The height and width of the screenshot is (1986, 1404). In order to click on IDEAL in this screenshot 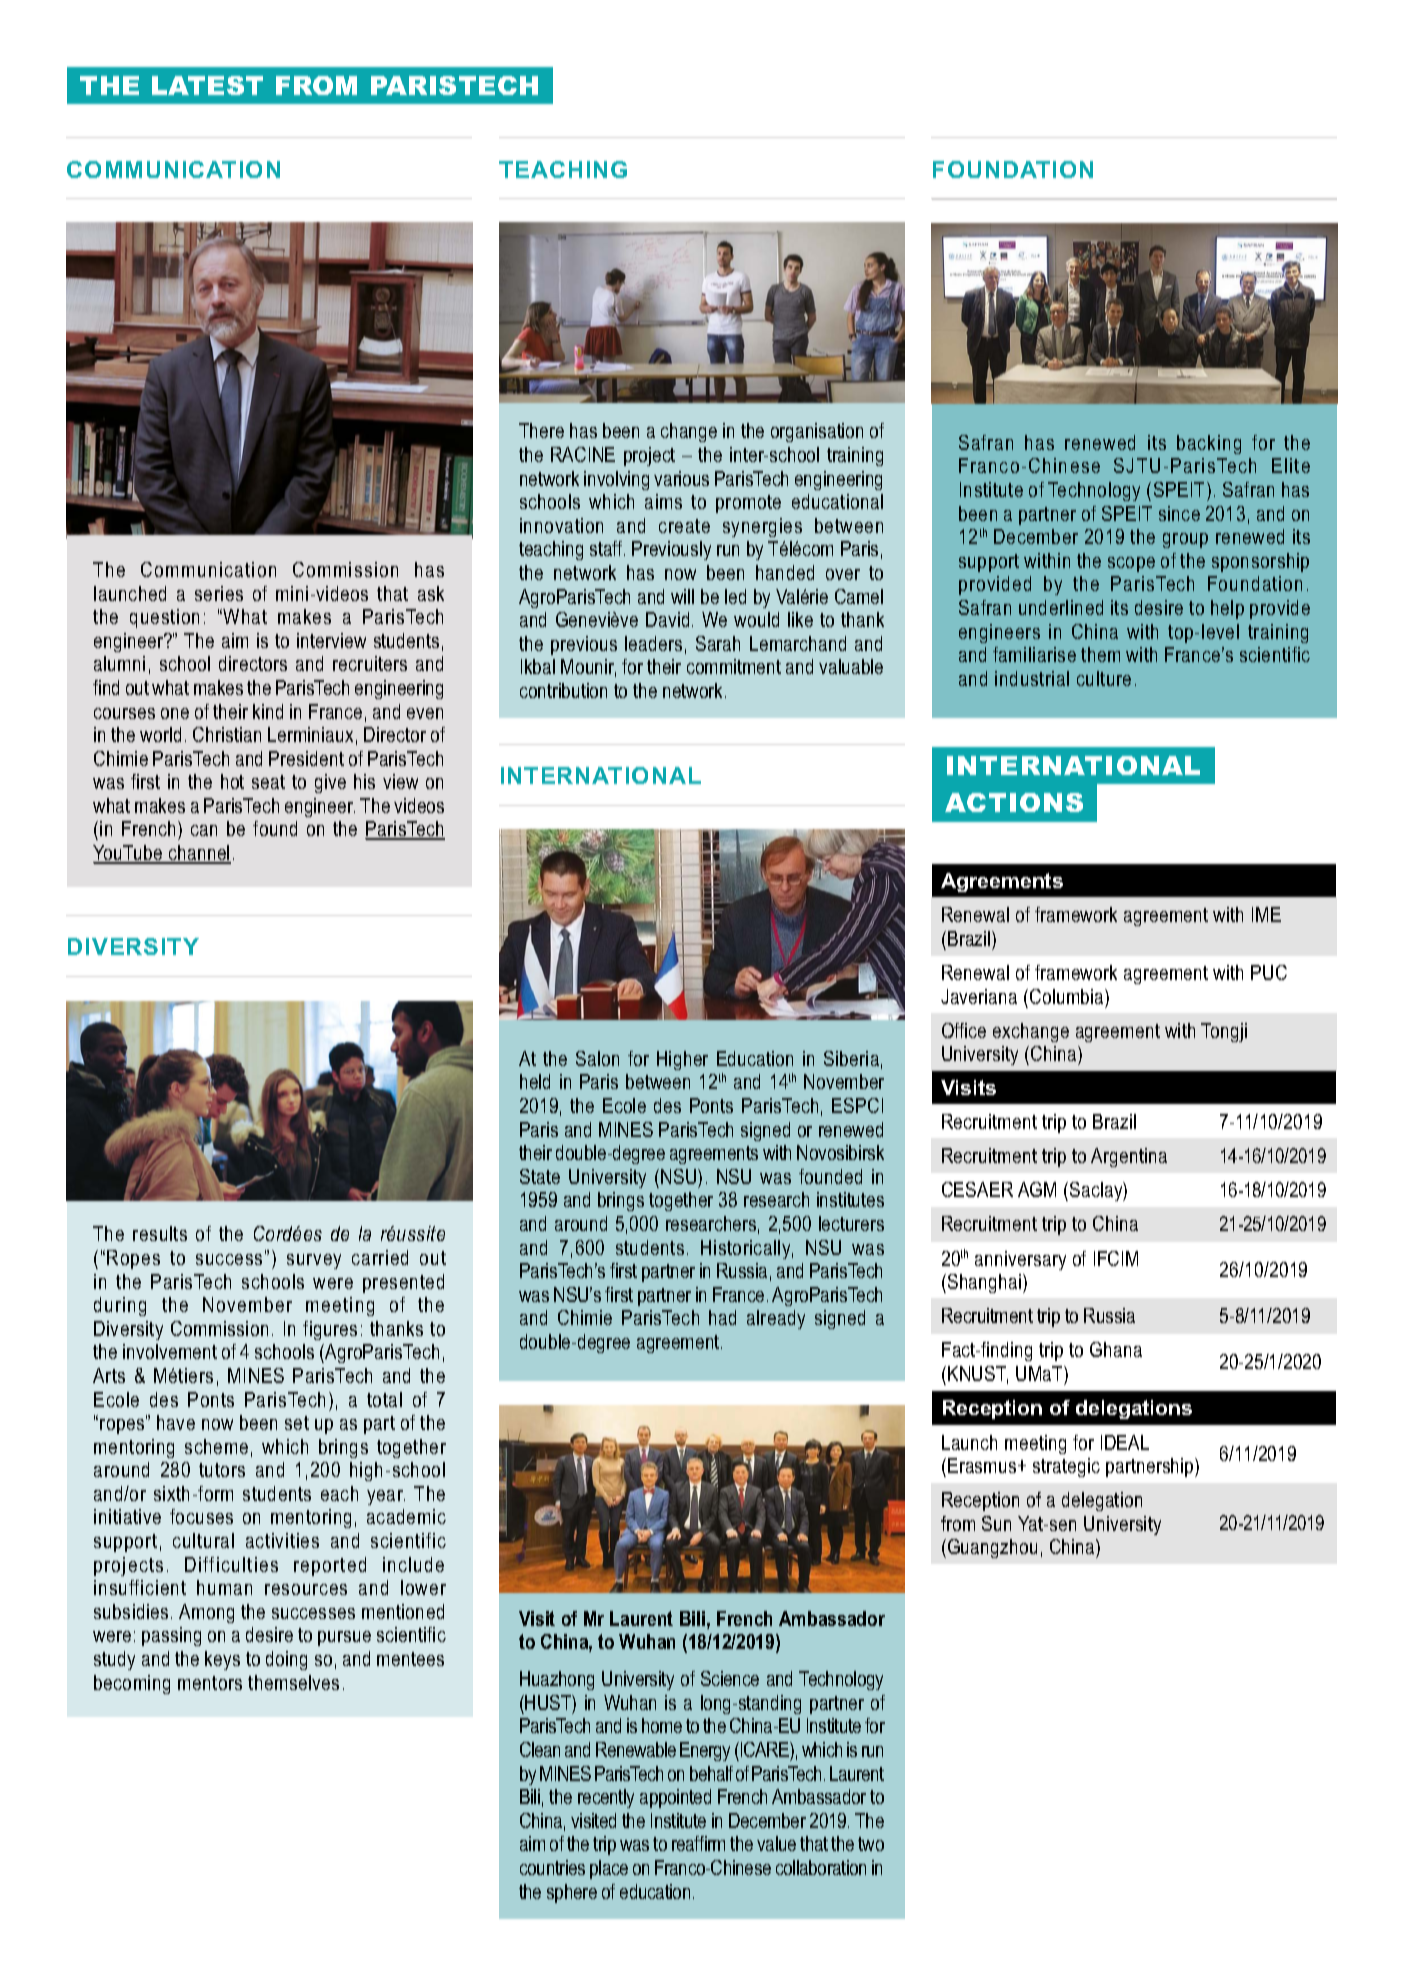, I will do `click(1125, 1442)`.
